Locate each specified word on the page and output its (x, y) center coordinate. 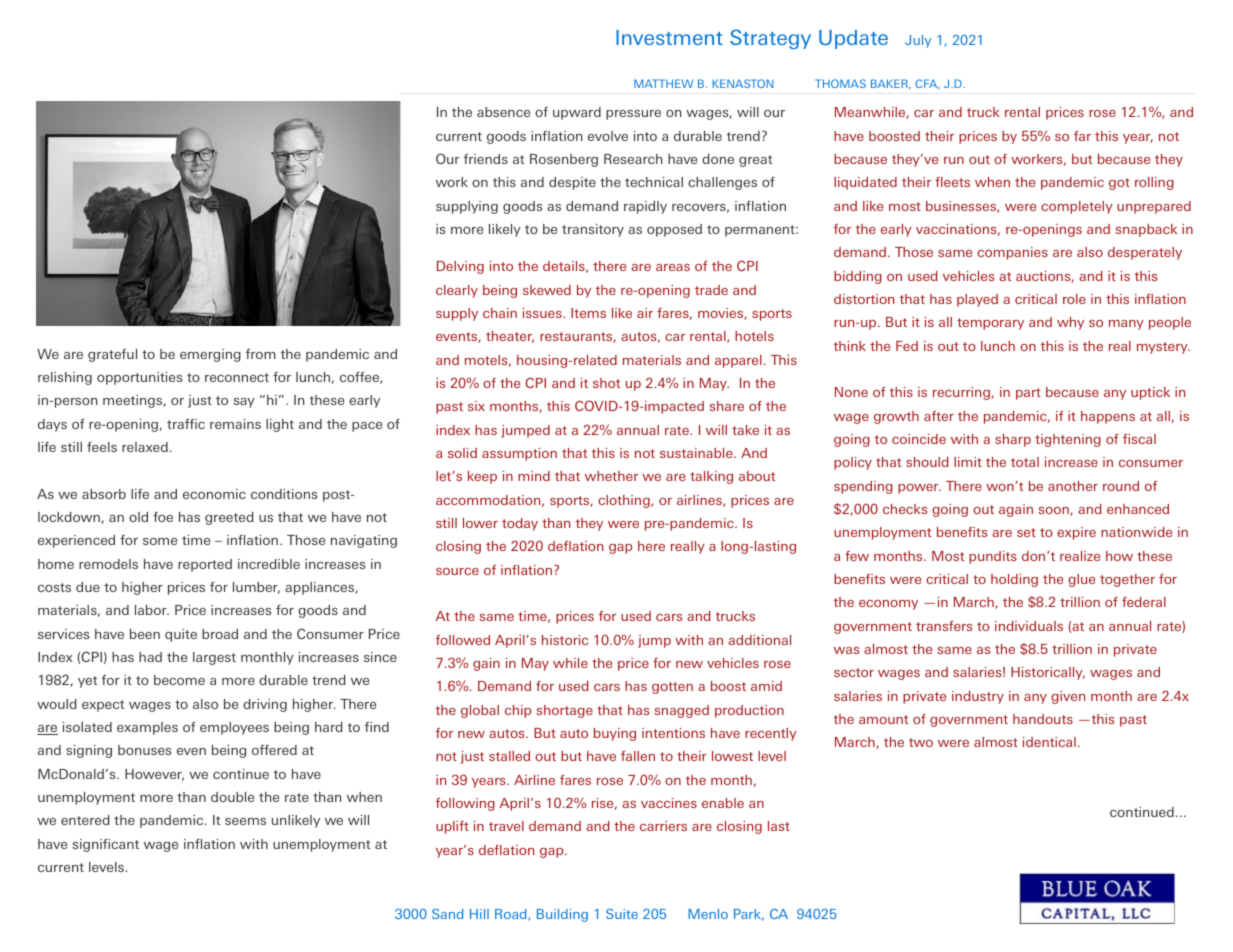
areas (673, 267)
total (1025, 462)
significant (106, 845)
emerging (210, 355)
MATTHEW (663, 83)
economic (214, 494)
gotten (672, 688)
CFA (927, 84)
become (179, 680)
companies (1012, 253)
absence (503, 112)
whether (611, 476)
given (1068, 697)
